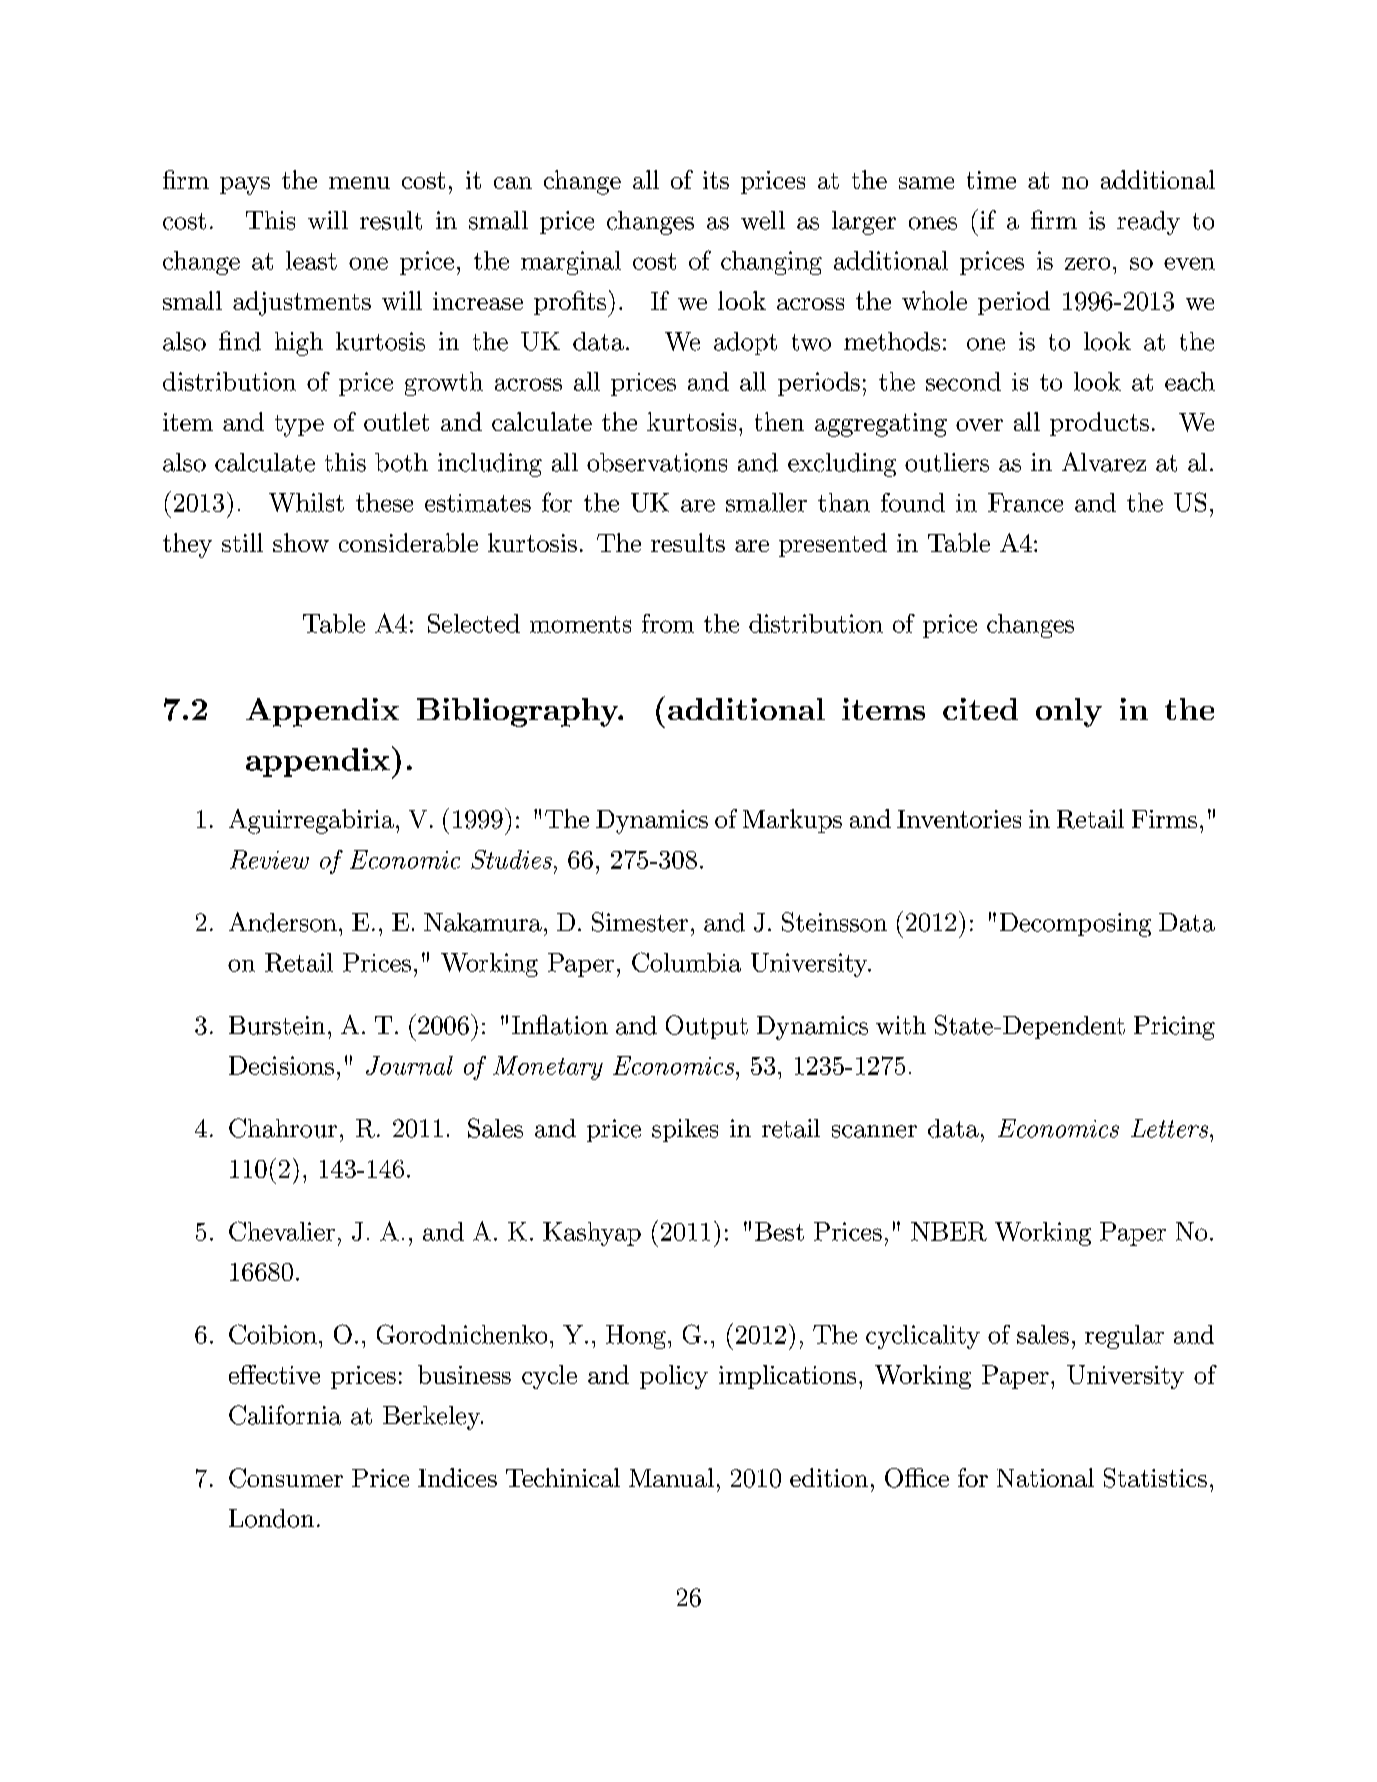 Image resolution: width=1377 pixels, height=1782 pixels. What do you see at coordinates (286, 1478) in the image?
I see `Consumer` at bounding box center [286, 1478].
